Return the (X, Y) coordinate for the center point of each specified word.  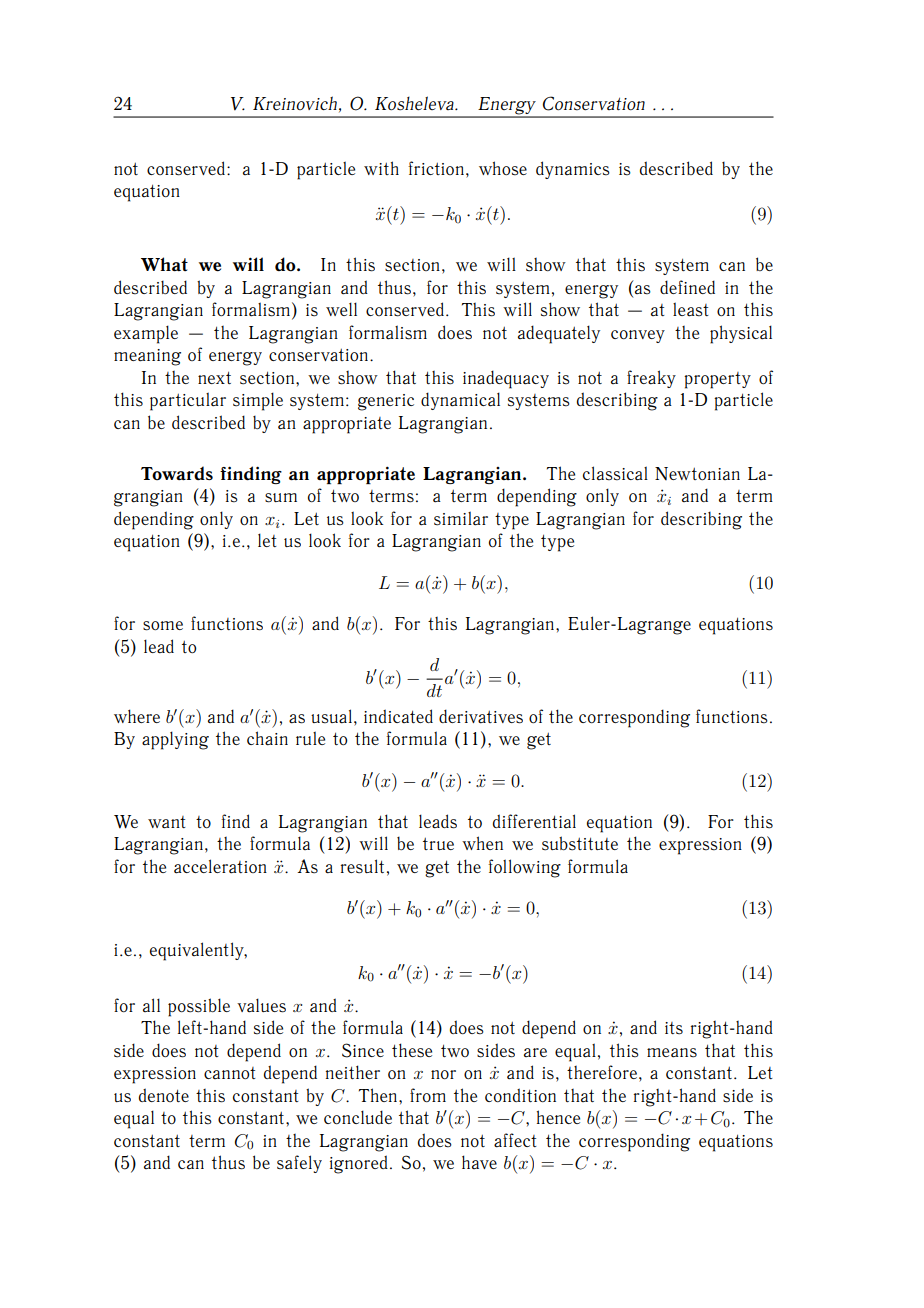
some (163, 626)
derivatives (481, 716)
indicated (398, 716)
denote (164, 1095)
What (164, 264)
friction (436, 168)
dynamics (573, 170)
